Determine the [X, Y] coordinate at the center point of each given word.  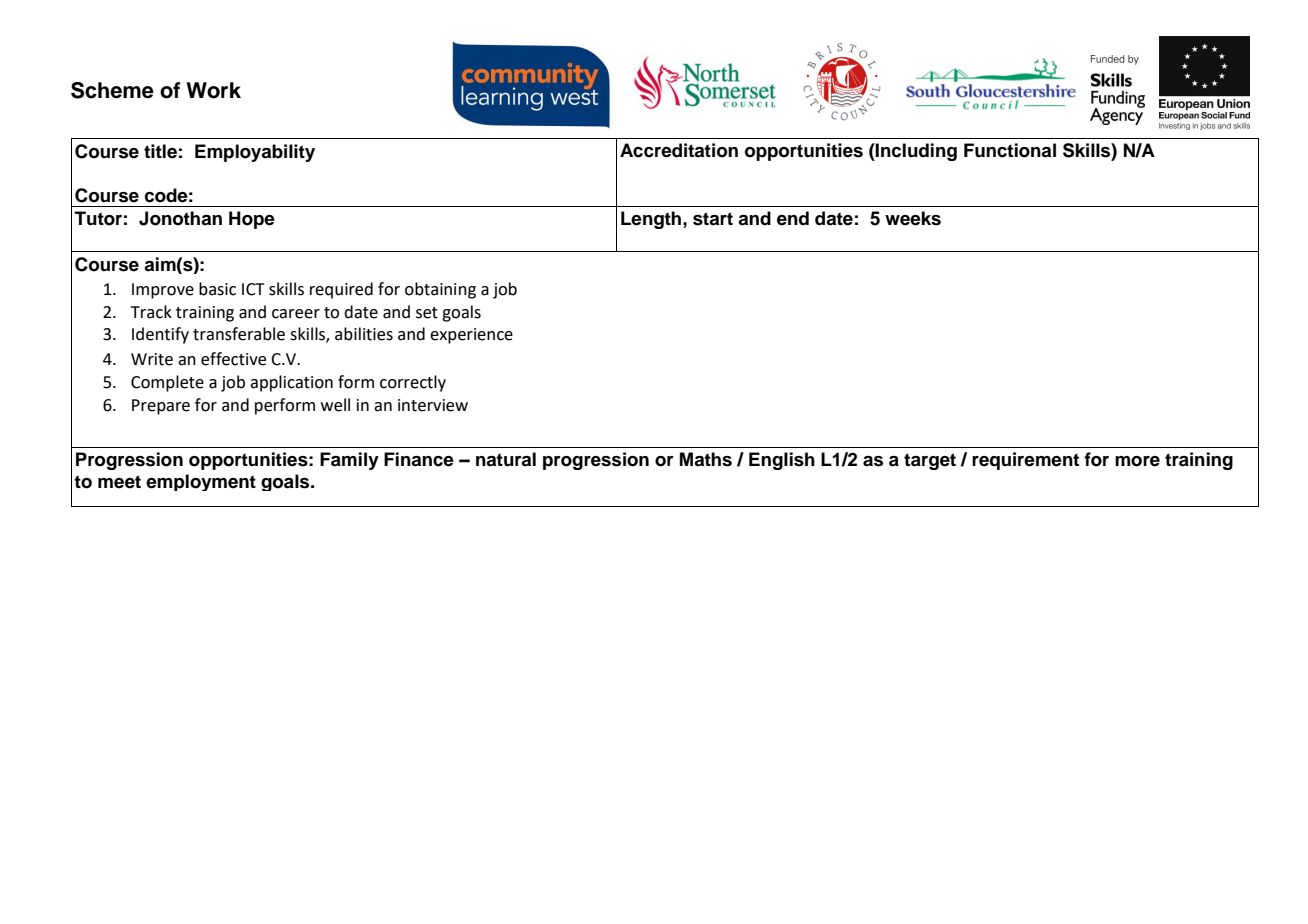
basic [217, 289]
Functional [1010, 150]
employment [201, 482]
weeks [913, 218]
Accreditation [679, 150]
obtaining [440, 290]
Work [213, 90]
